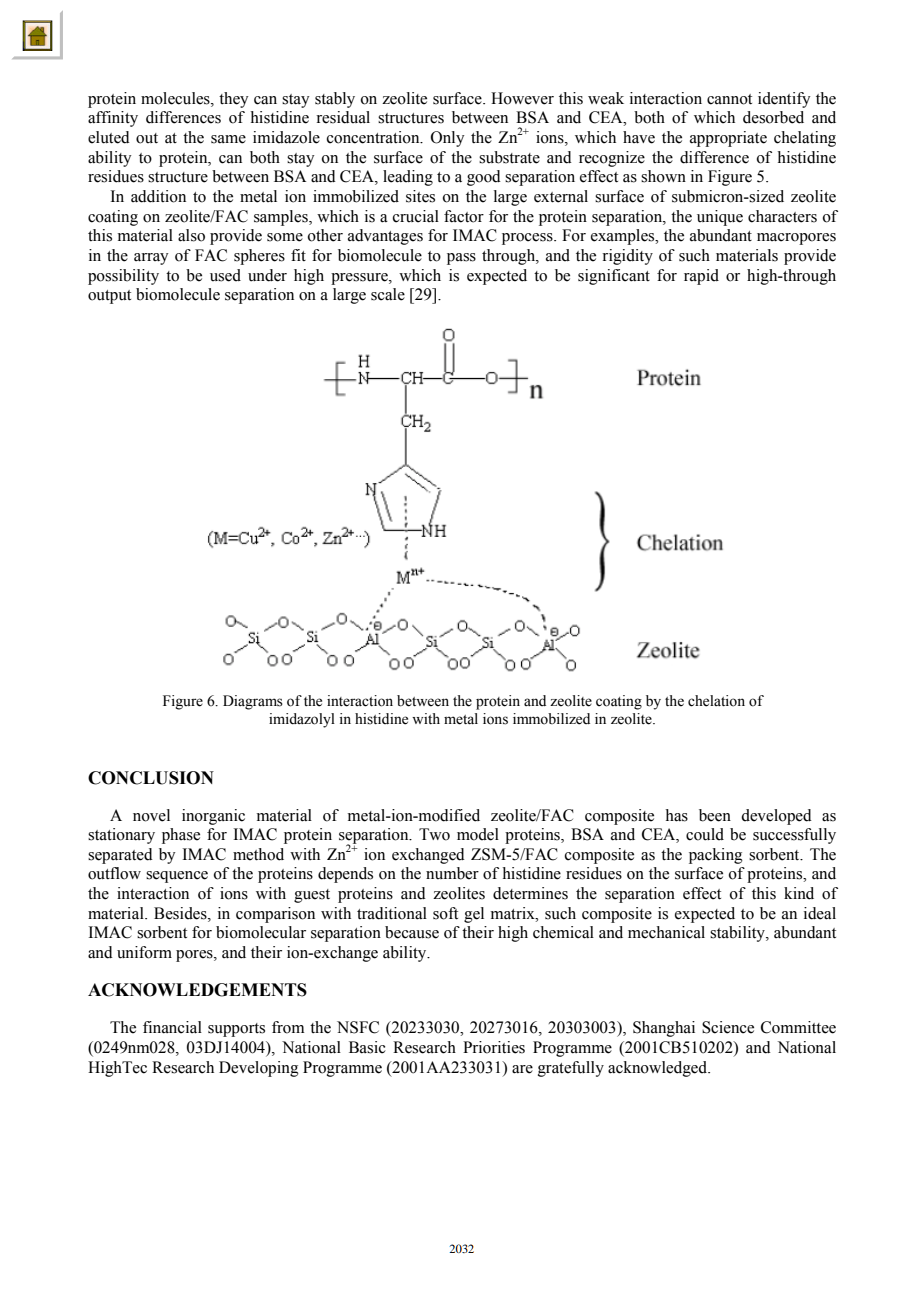 The width and height of the screenshot is (924, 1308). What do you see at coordinates (228, 139) in the screenshot?
I see `same` at bounding box center [228, 139].
